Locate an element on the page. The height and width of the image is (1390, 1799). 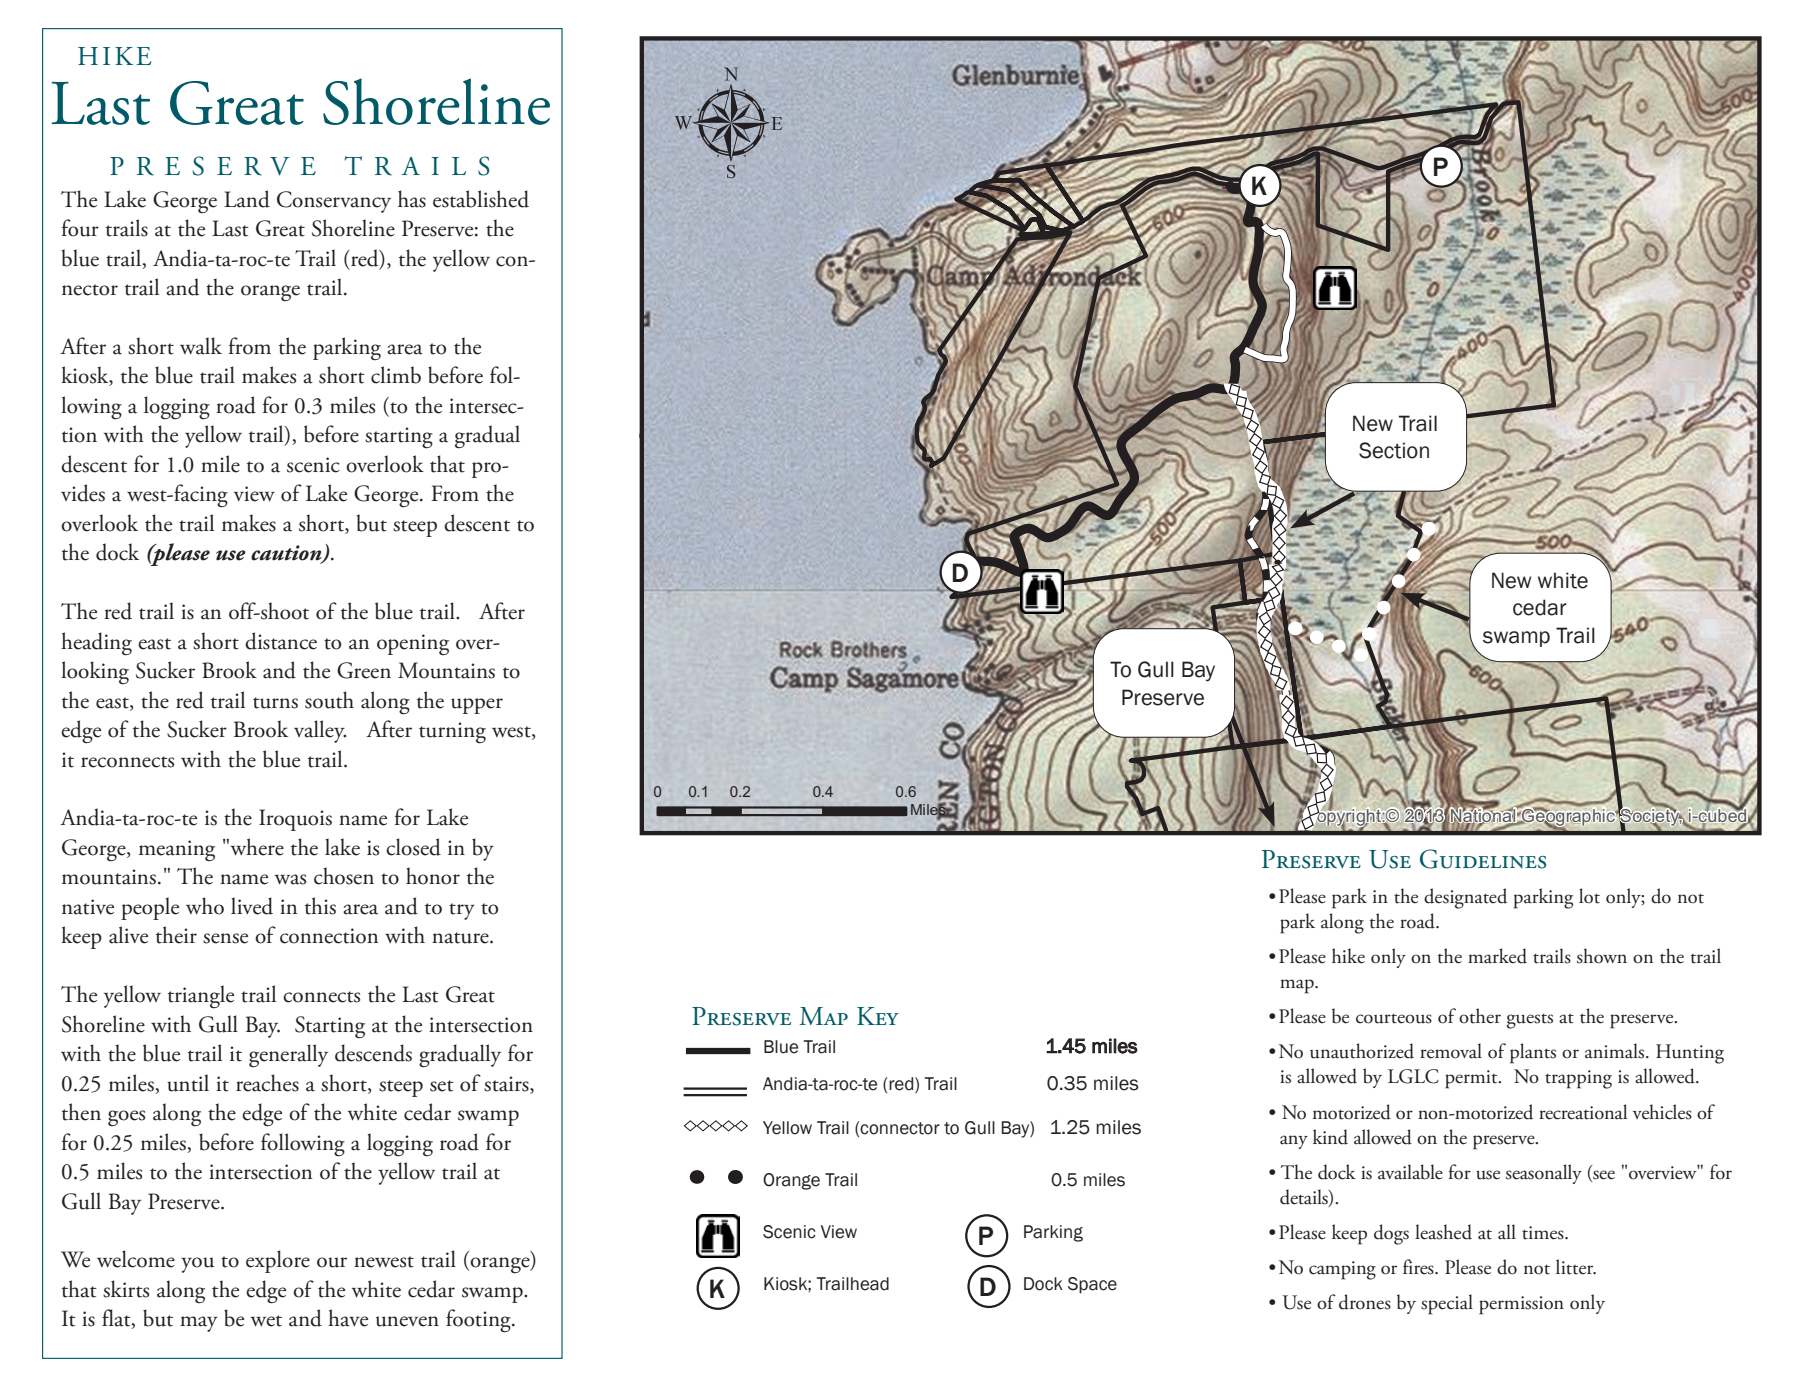
explore is located at coordinates (278, 1261).
